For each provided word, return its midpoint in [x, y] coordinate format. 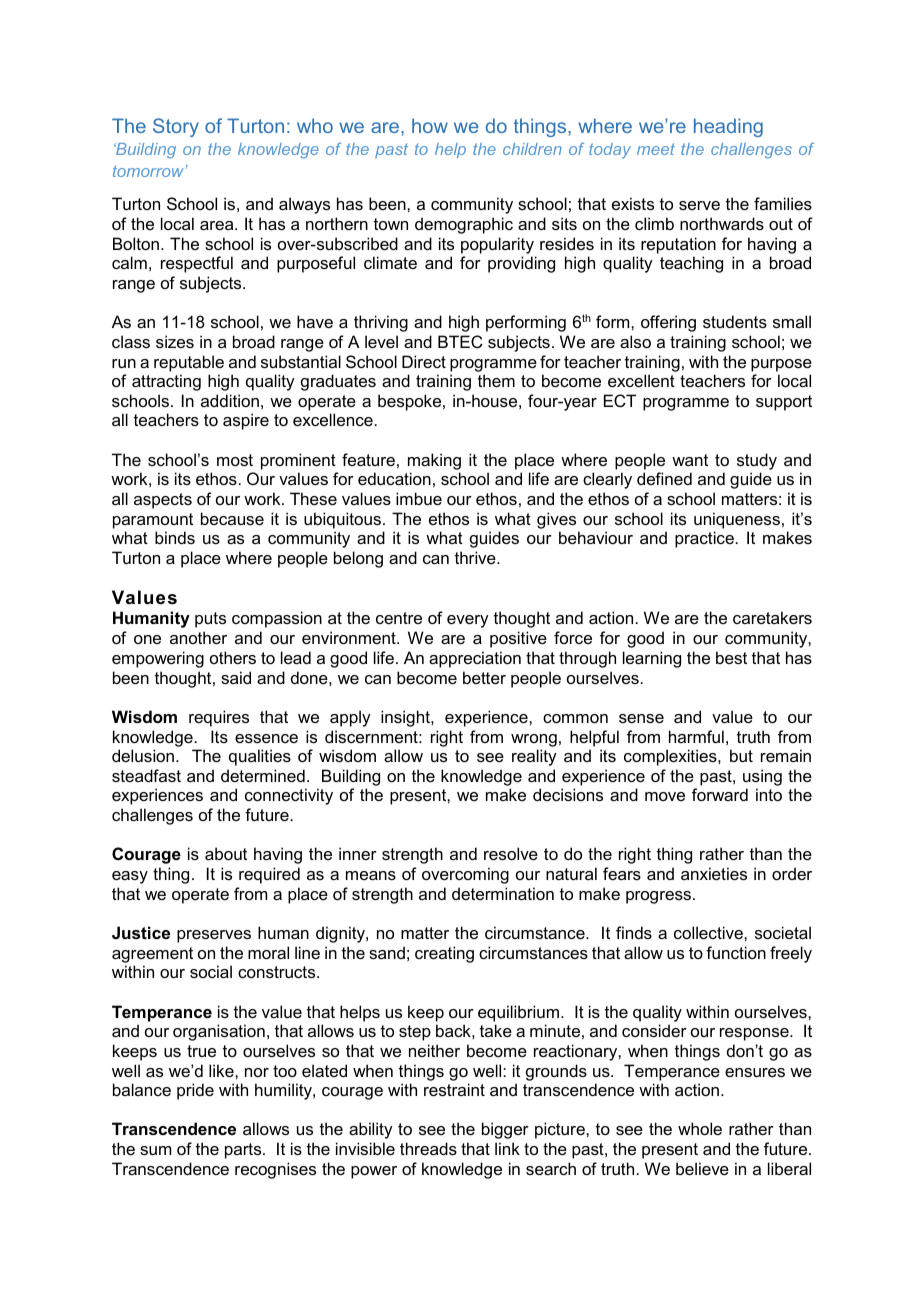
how [430, 125]
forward [720, 794]
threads [428, 1148]
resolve [511, 853]
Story [176, 127]
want [690, 460]
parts [244, 1151]
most [235, 460]
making [434, 461]
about [226, 853]
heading [728, 127]
